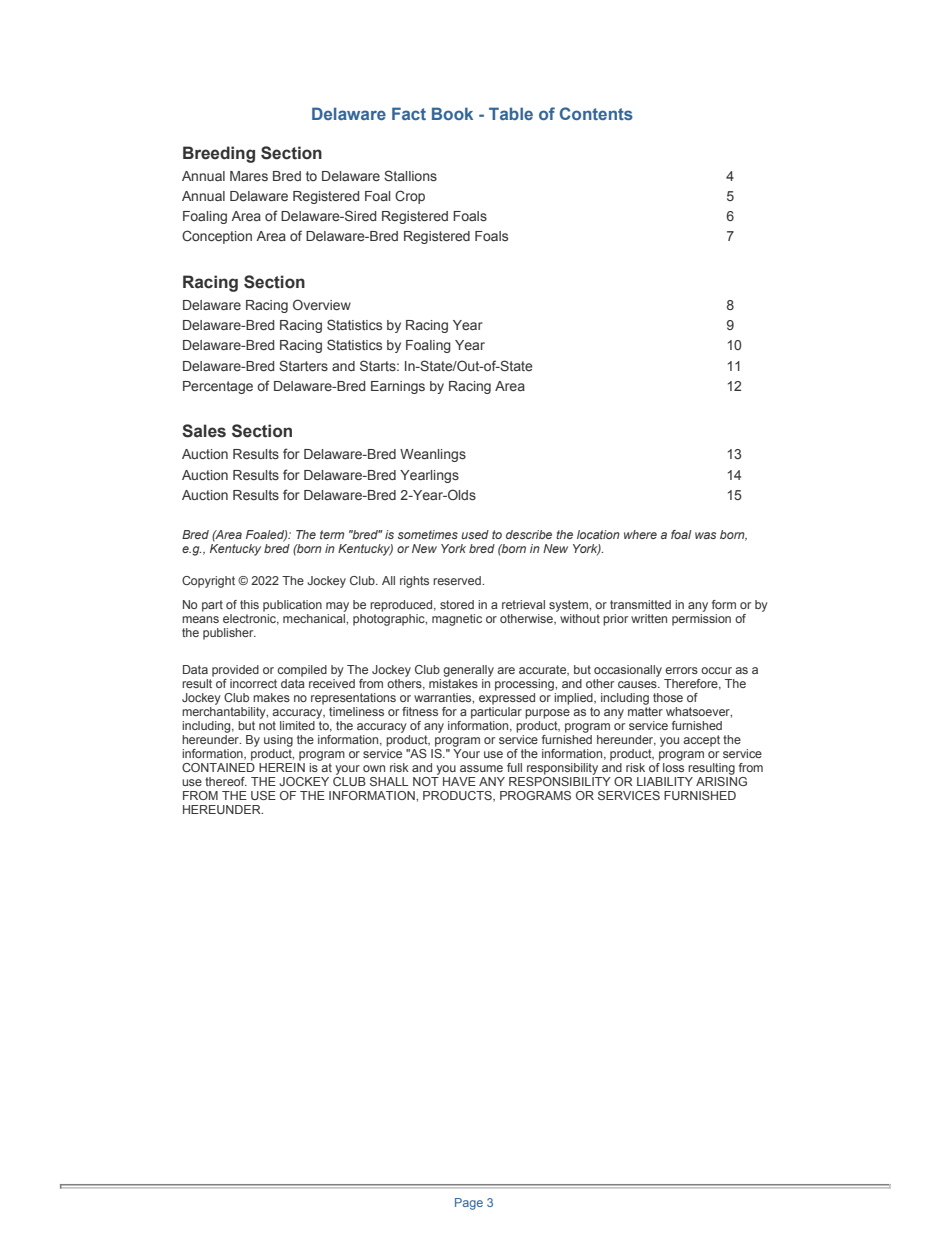 Image resolution: width=952 pixels, height=1233 pixels. What do you see at coordinates (596, 113) in the screenshot?
I see `Contents` at bounding box center [596, 113].
